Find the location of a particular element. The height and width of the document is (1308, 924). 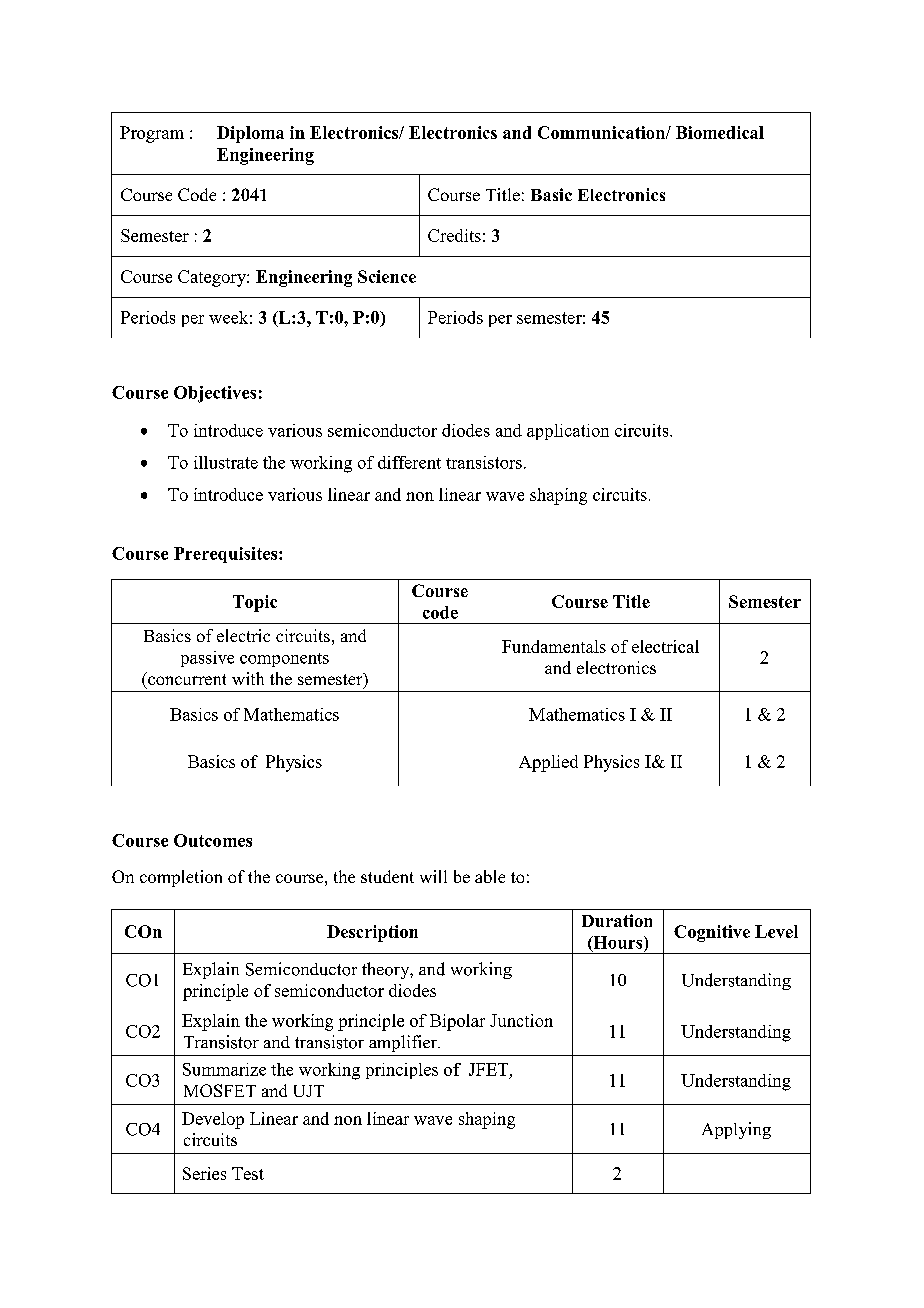

Applied is located at coordinates (548, 763).
